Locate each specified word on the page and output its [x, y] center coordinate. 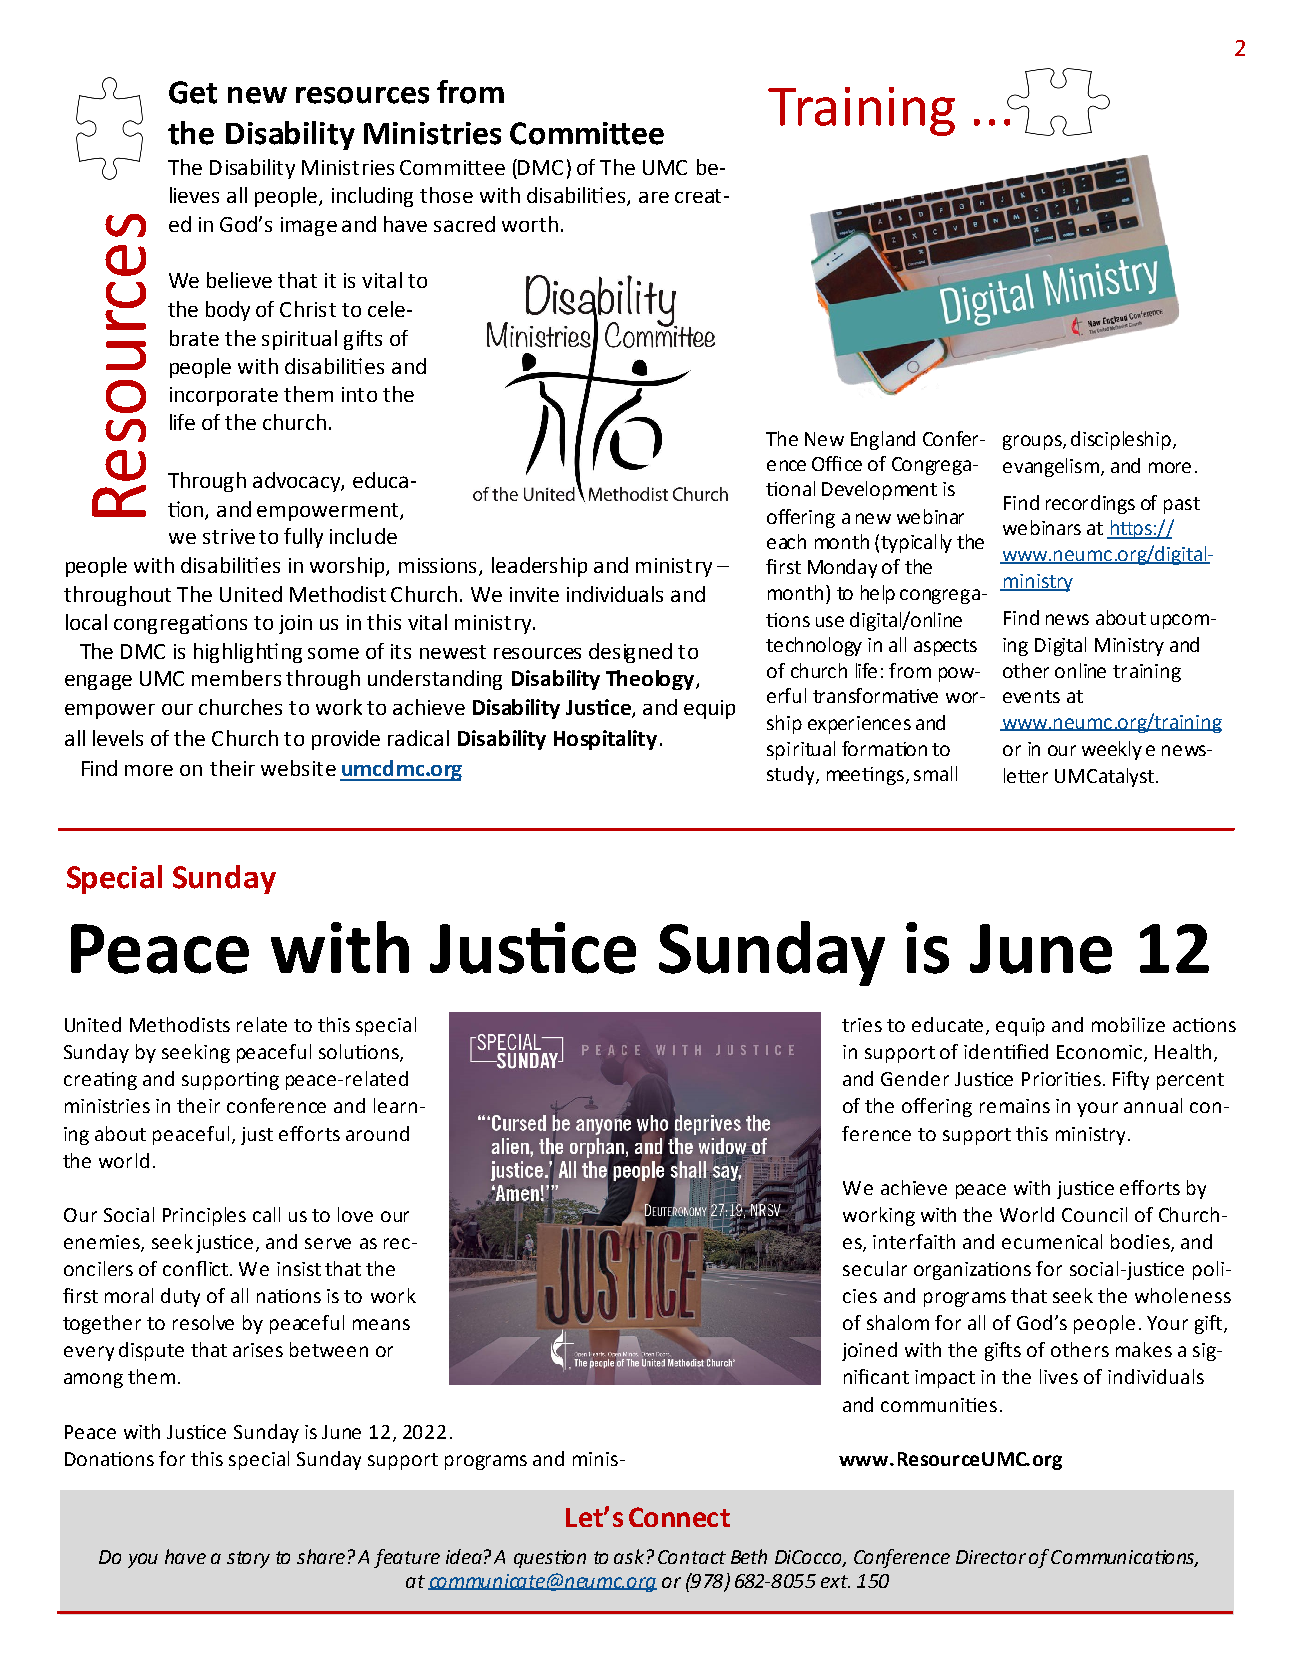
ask [629, 1556]
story [248, 1559]
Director [991, 1557]
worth [530, 224]
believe [239, 280]
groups [1033, 442]
